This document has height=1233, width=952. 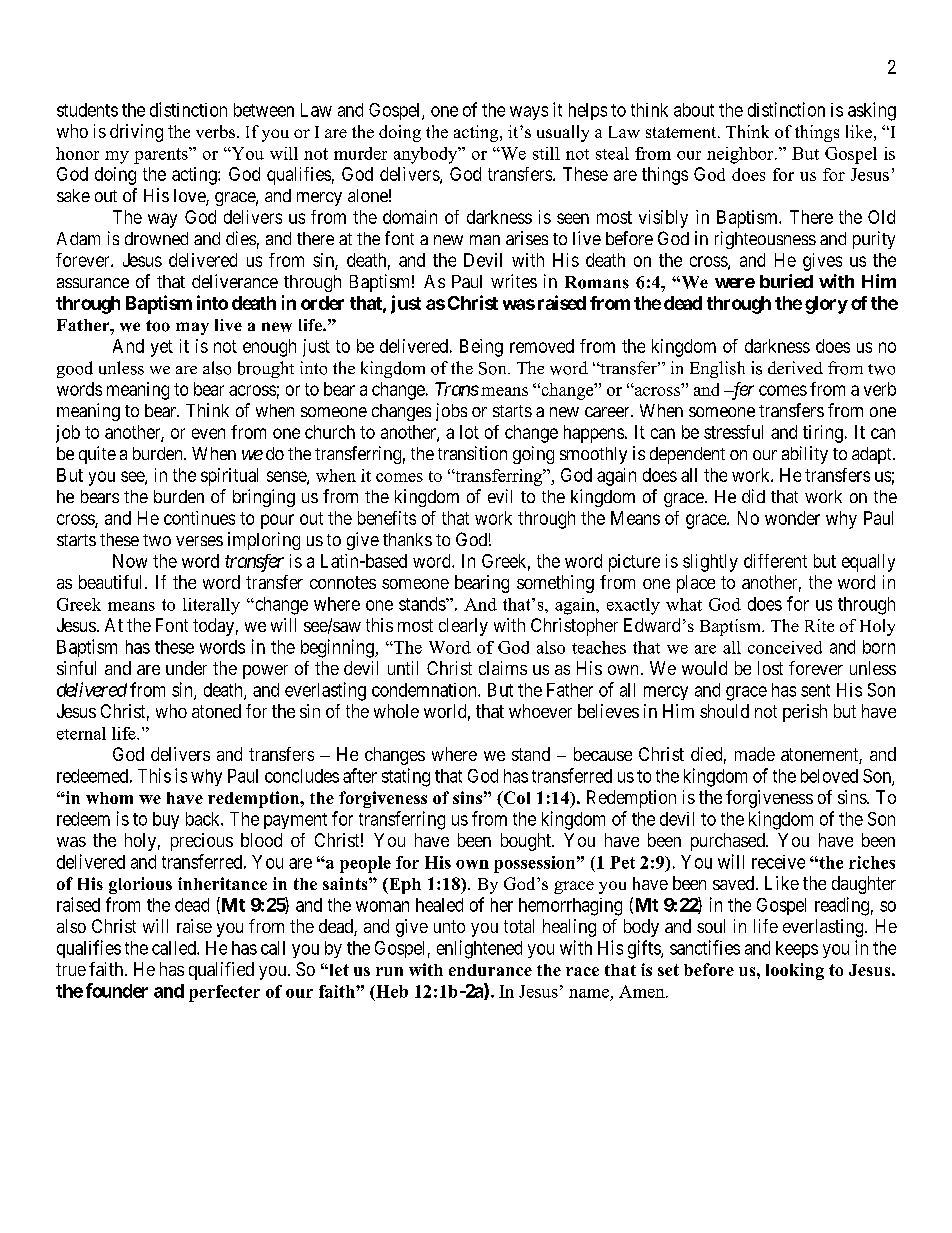 What do you see at coordinates (216, 711) in the document?
I see `atoned` at bounding box center [216, 711].
